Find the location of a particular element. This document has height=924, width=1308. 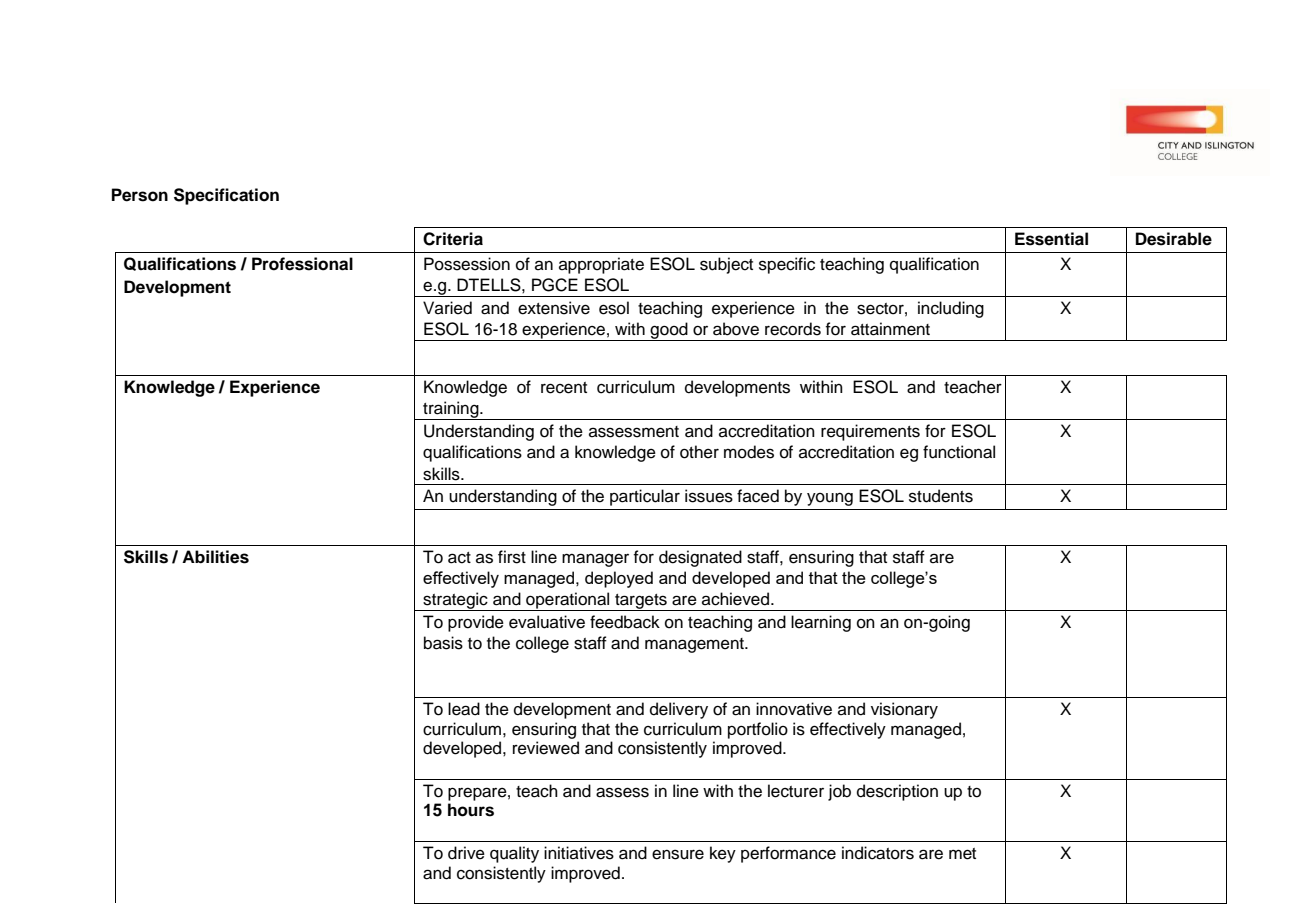

particular is located at coordinates (645, 497).
